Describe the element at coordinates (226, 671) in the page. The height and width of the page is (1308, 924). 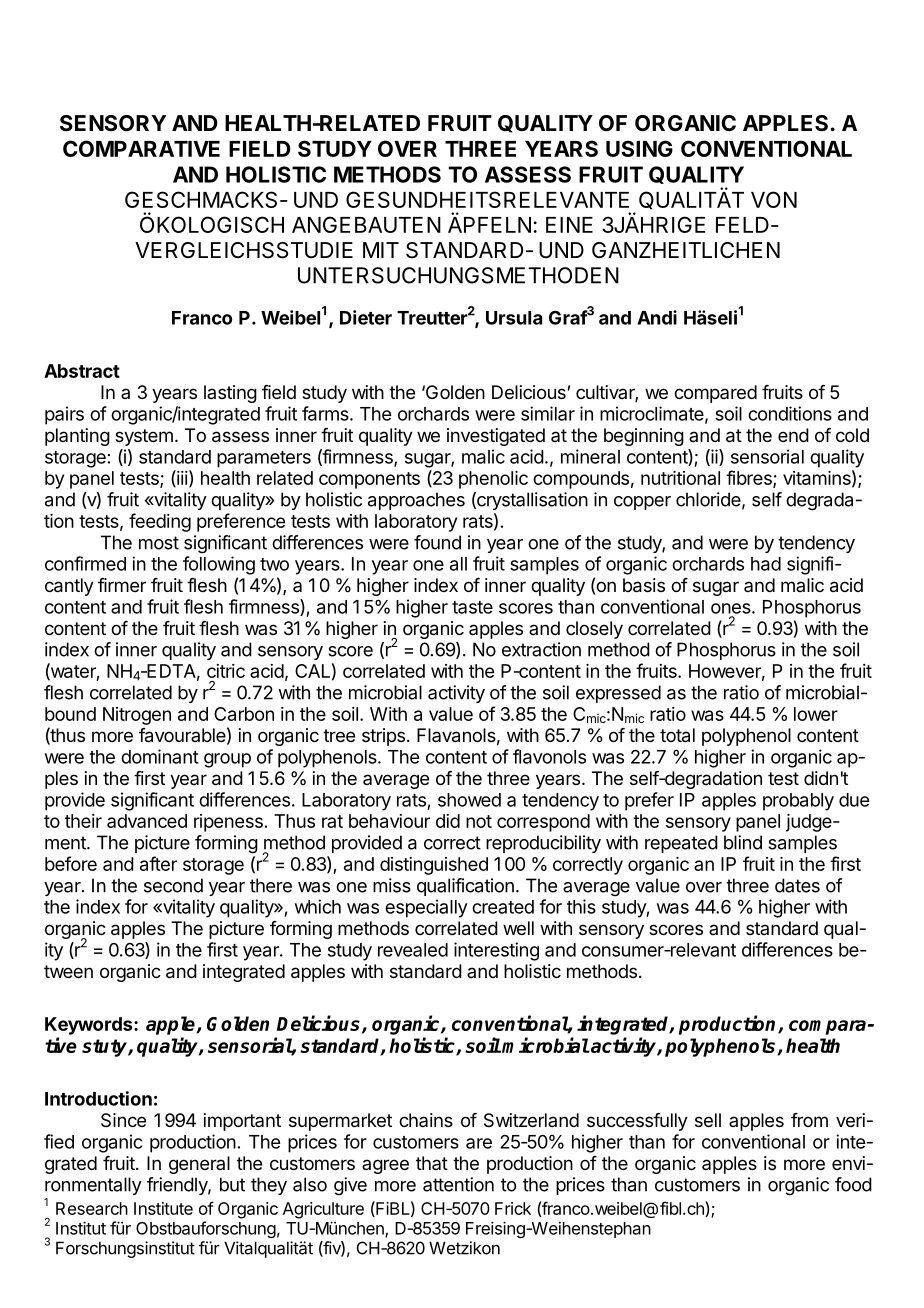
I see `citric` at that location.
